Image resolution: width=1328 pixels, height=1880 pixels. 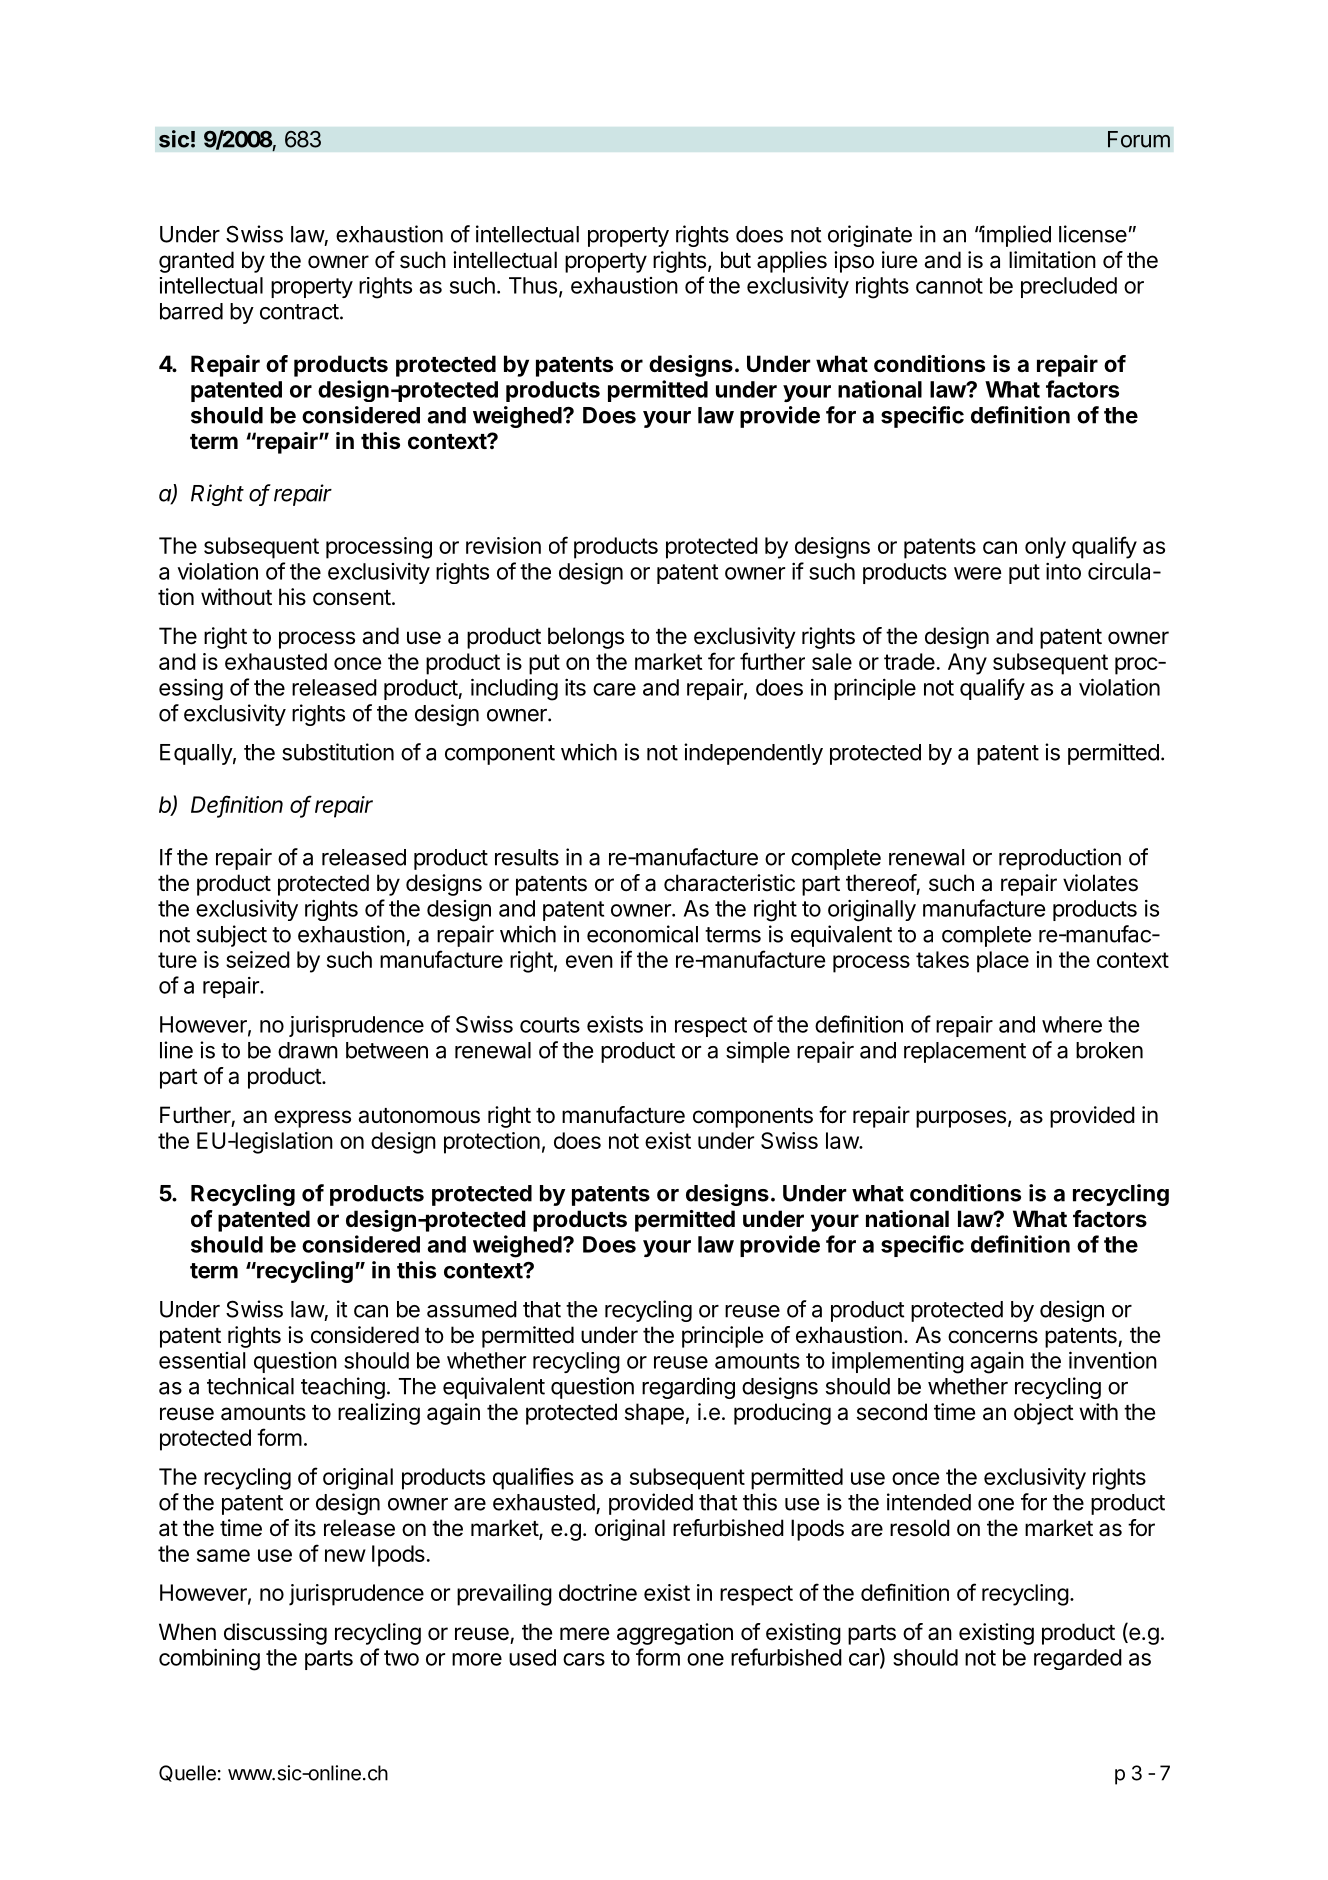 What do you see at coordinates (584, 1659) in the page?
I see `cars` at bounding box center [584, 1659].
